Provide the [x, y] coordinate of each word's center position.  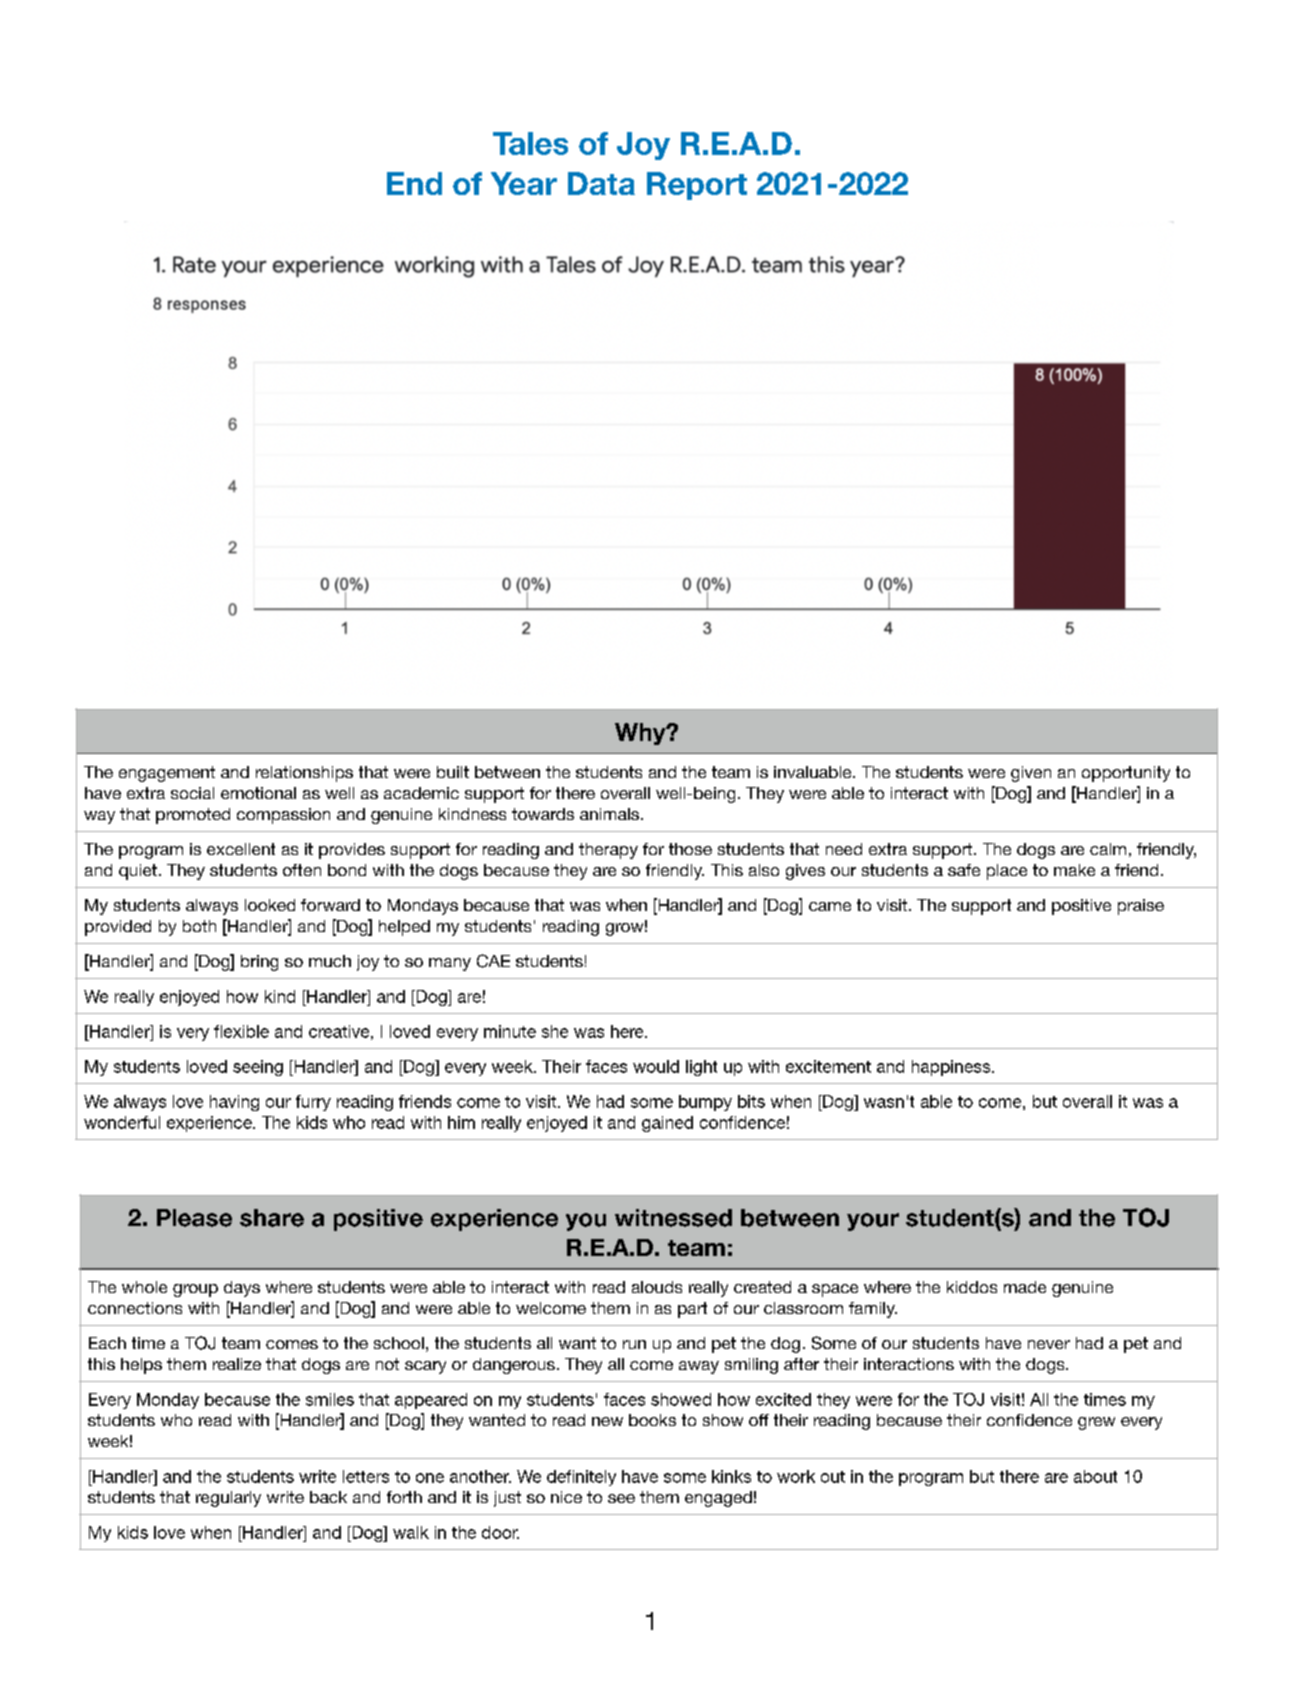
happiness [952, 1068]
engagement [167, 774]
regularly [228, 1499]
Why [641, 734]
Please [194, 1218]
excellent [241, 849]
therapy [608, 851]
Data [601, 183]
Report [697, 186]
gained [667, 1124]
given [1031, 774]
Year [524, 183]
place [1007, 872]
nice [566, 1497]
